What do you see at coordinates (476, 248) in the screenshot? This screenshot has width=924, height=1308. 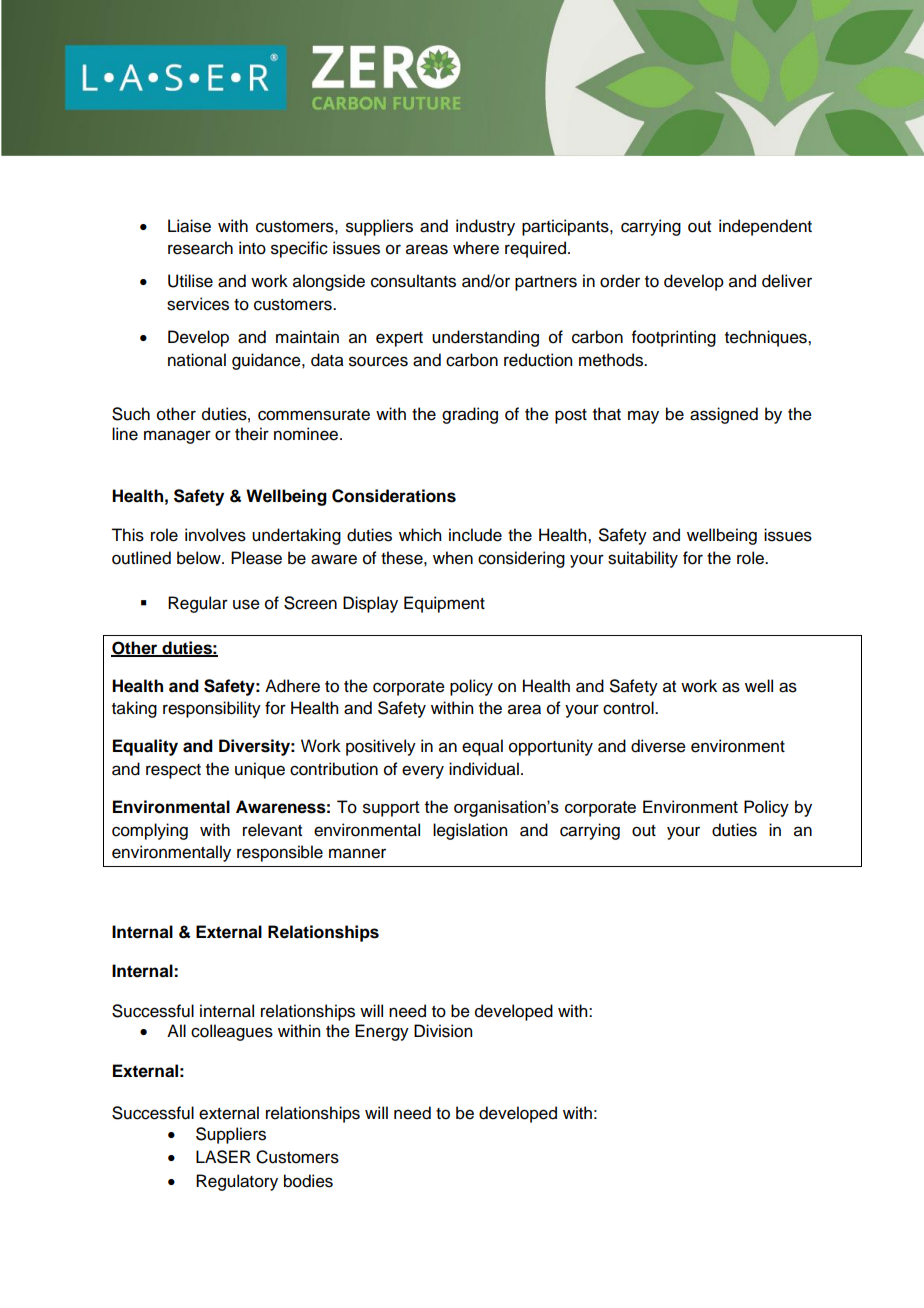 I see `where` at bounding box center [476, 248].
